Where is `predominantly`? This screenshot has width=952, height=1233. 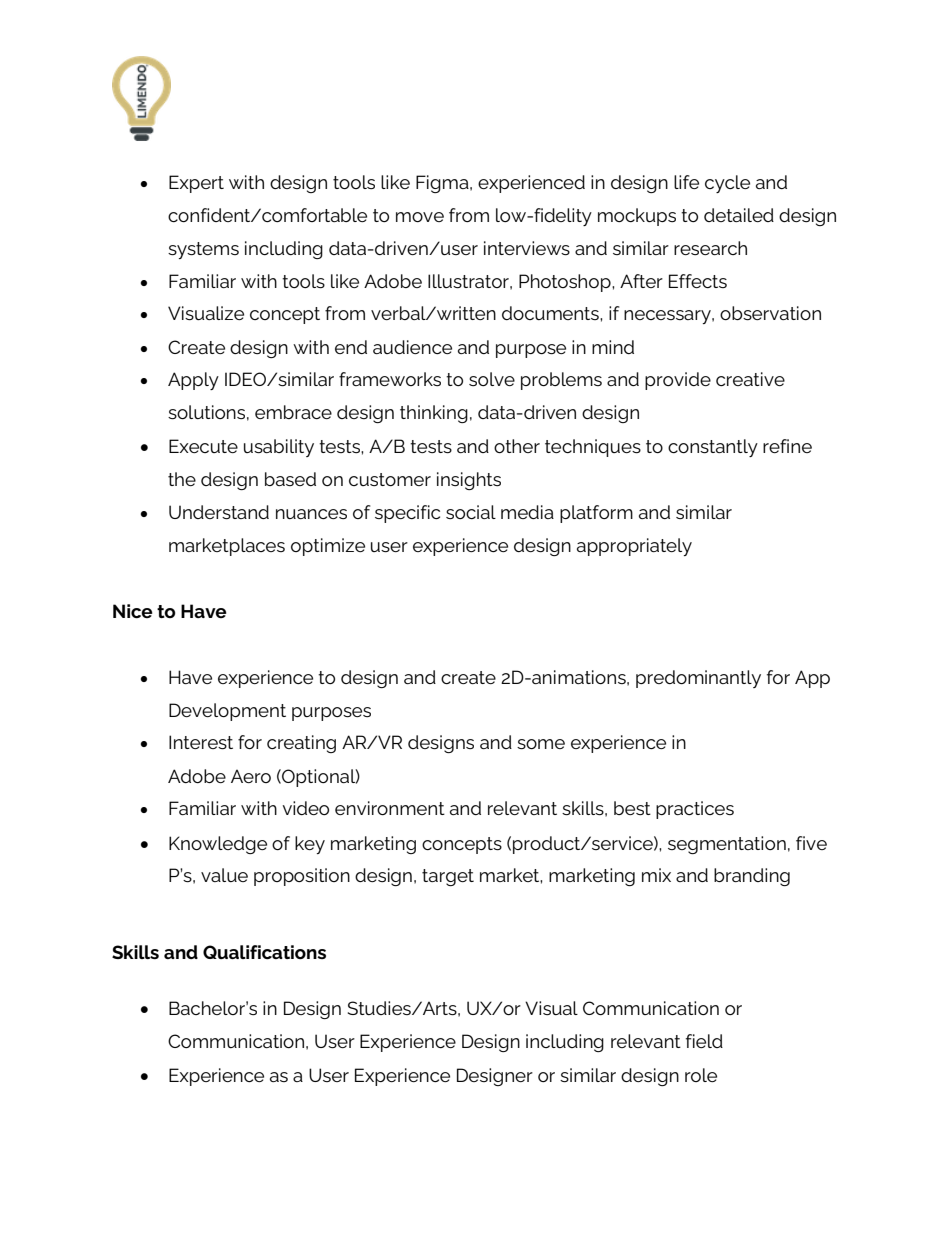 predominantly is located at coordinates (698, 679).
